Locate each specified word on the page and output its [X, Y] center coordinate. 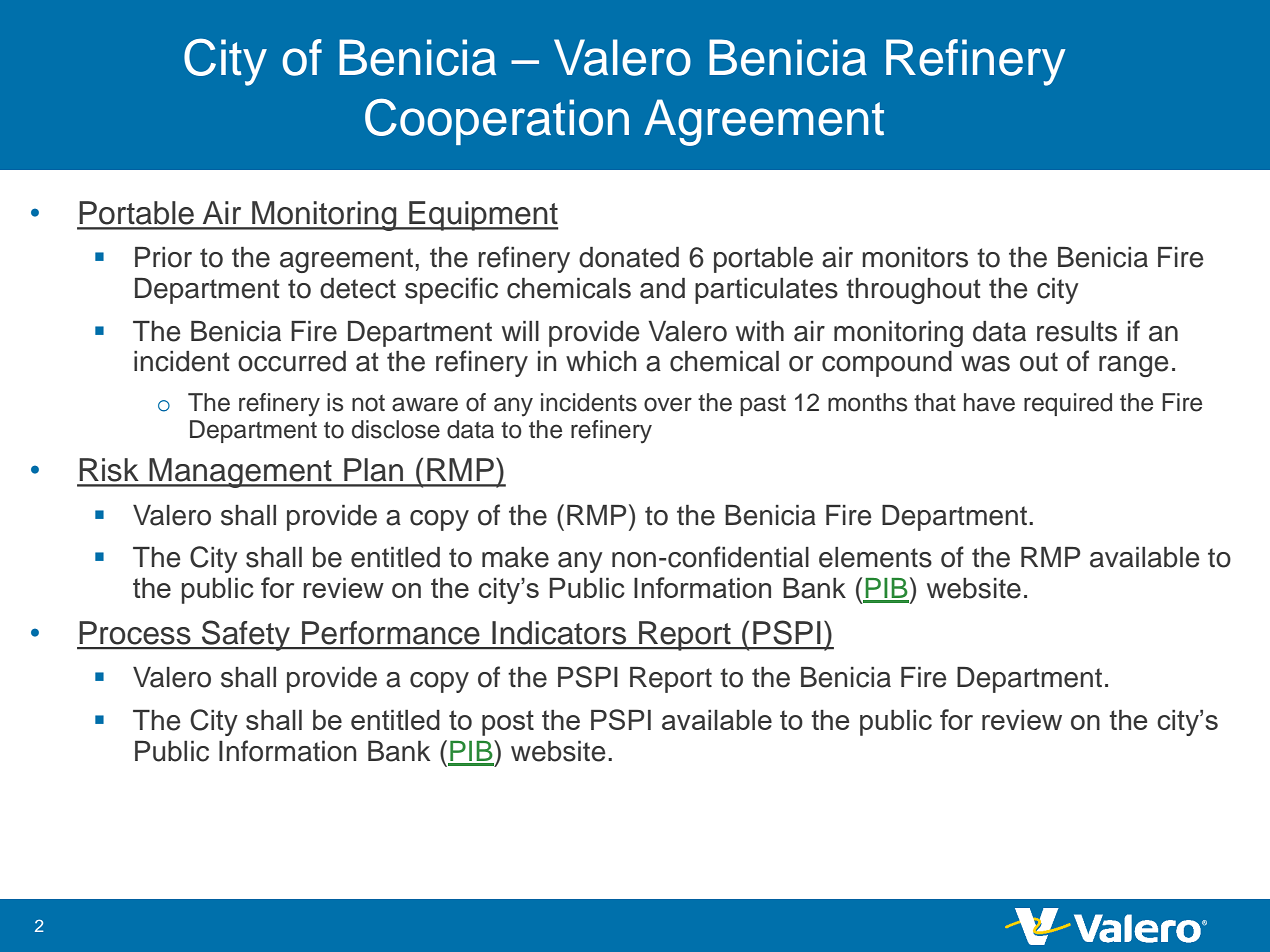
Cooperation [497, 121]
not [368, 403]
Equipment [482, 216]
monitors [915, 257]
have [989, 402]
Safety [246, 635]
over [668, 404]
